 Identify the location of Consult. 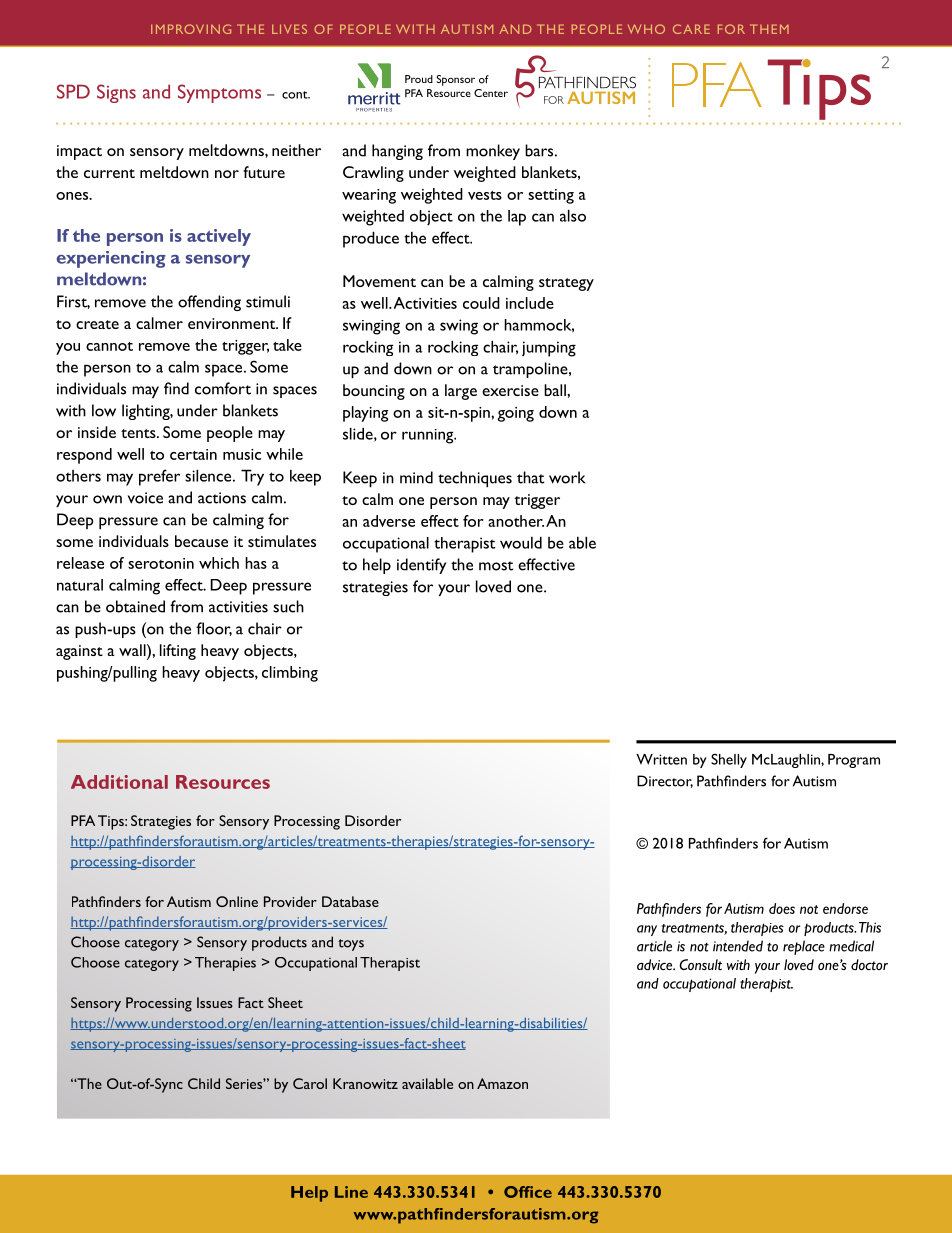
(700, 964).
